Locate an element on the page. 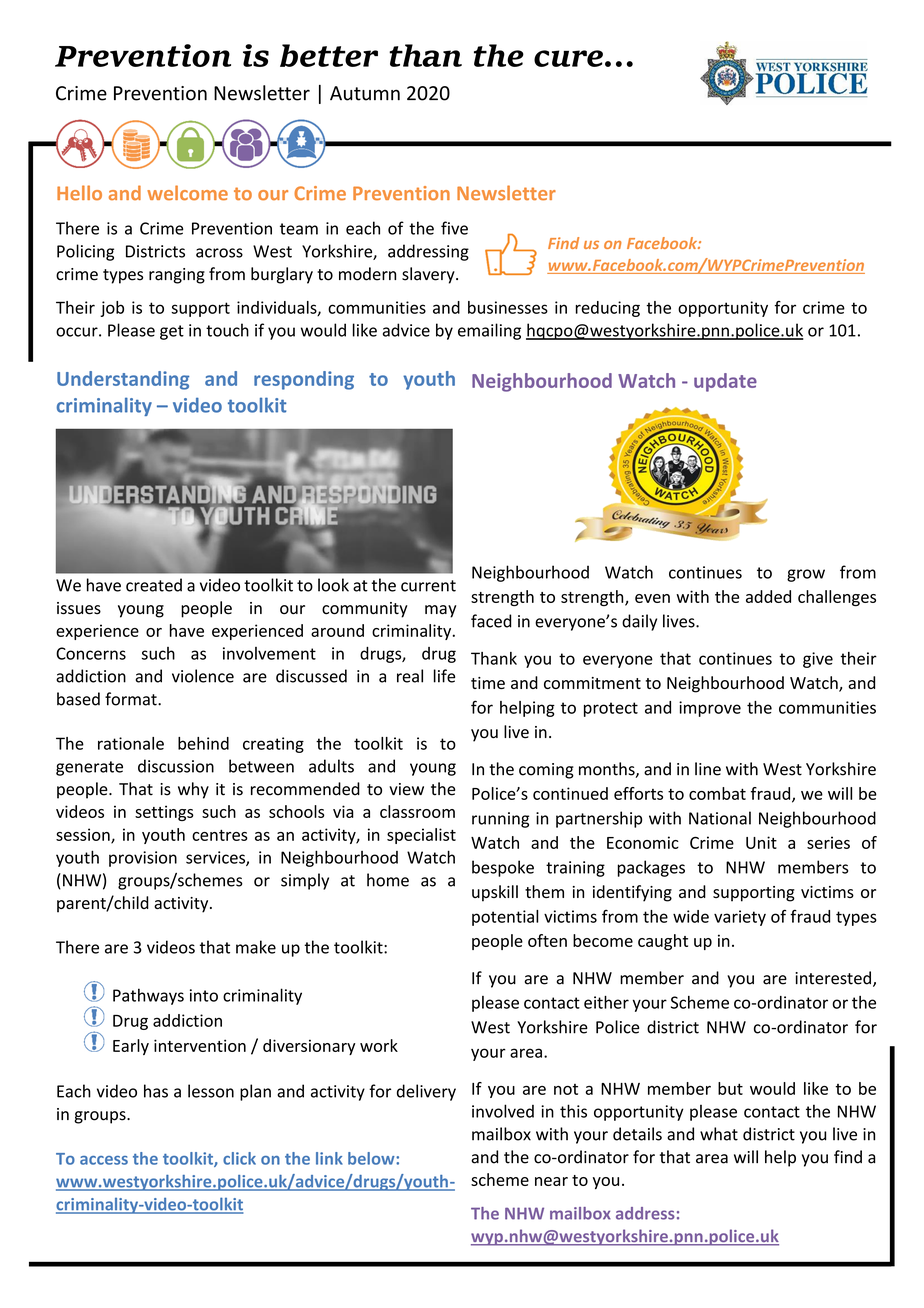 The width and height of the document is (924, 1308). current is located at coordinates (428, 586).
